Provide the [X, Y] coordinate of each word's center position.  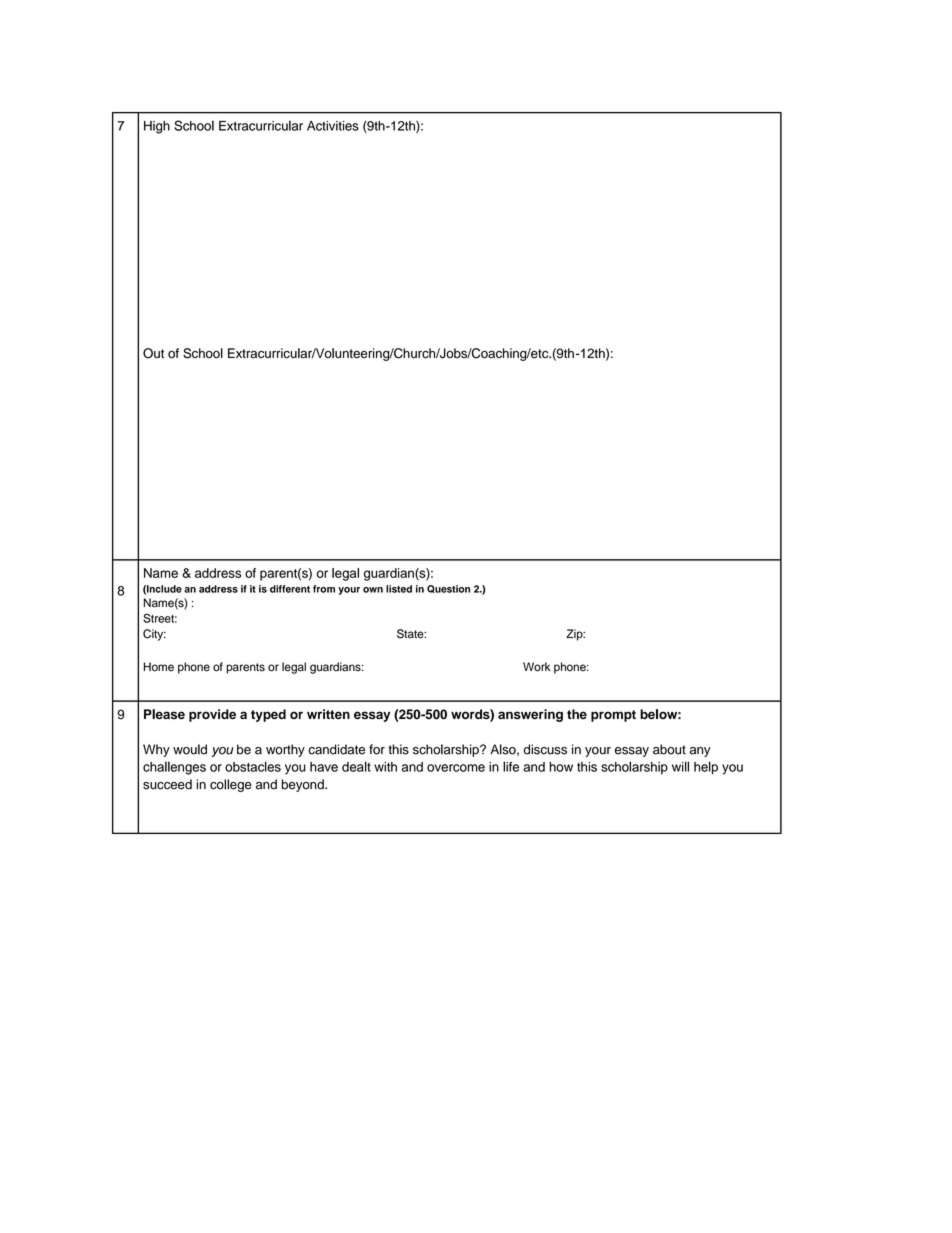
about [669, 749]
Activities [333, 126]
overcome [456, 768]
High [157, 127]
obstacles [253, 766]
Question [448, 589]
